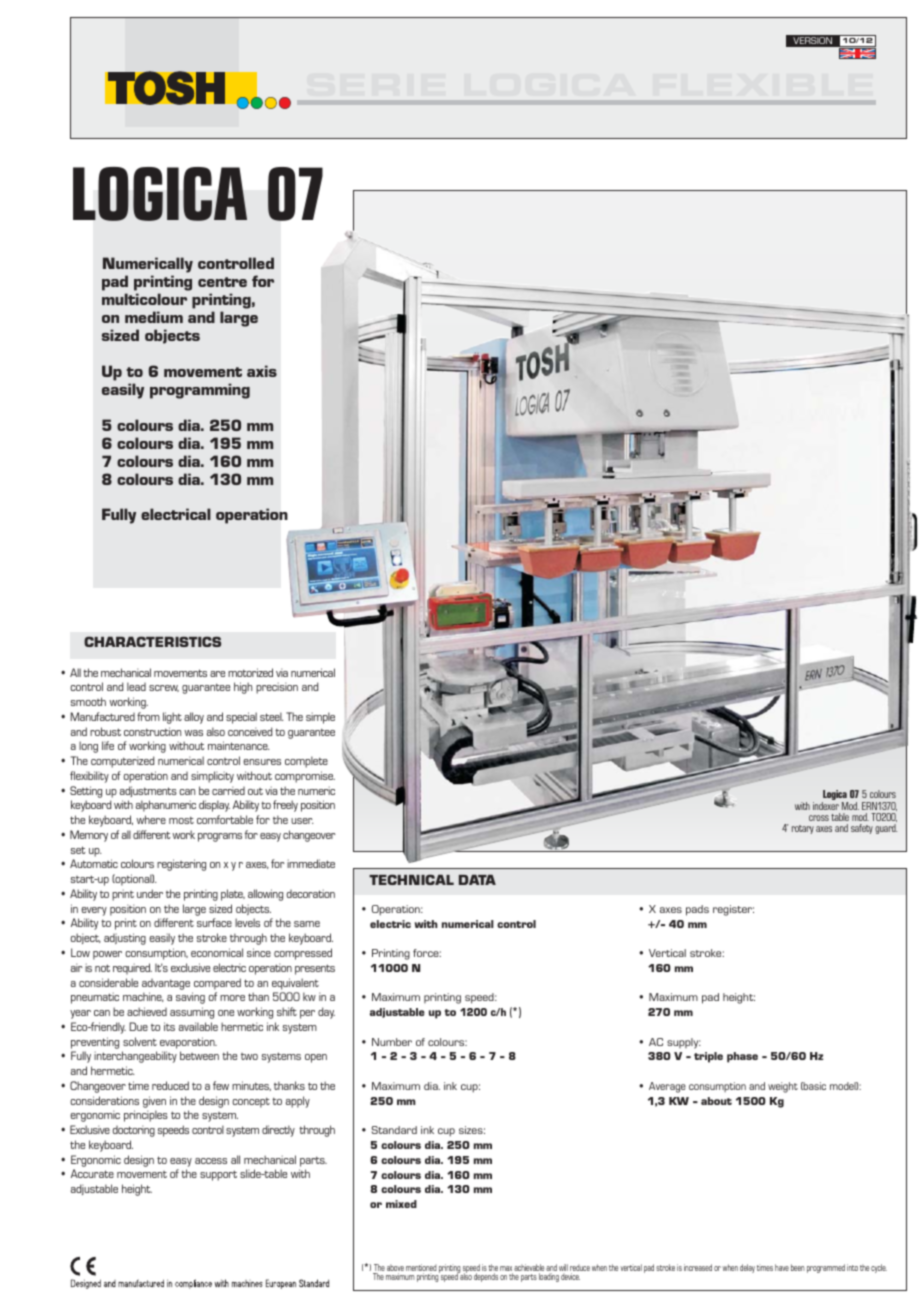 Image resolution: width=924 pixels, height=1308 pixels. Describe the element at coordinates (826, 806) in the screenshot. I see `indexer` at that location.
